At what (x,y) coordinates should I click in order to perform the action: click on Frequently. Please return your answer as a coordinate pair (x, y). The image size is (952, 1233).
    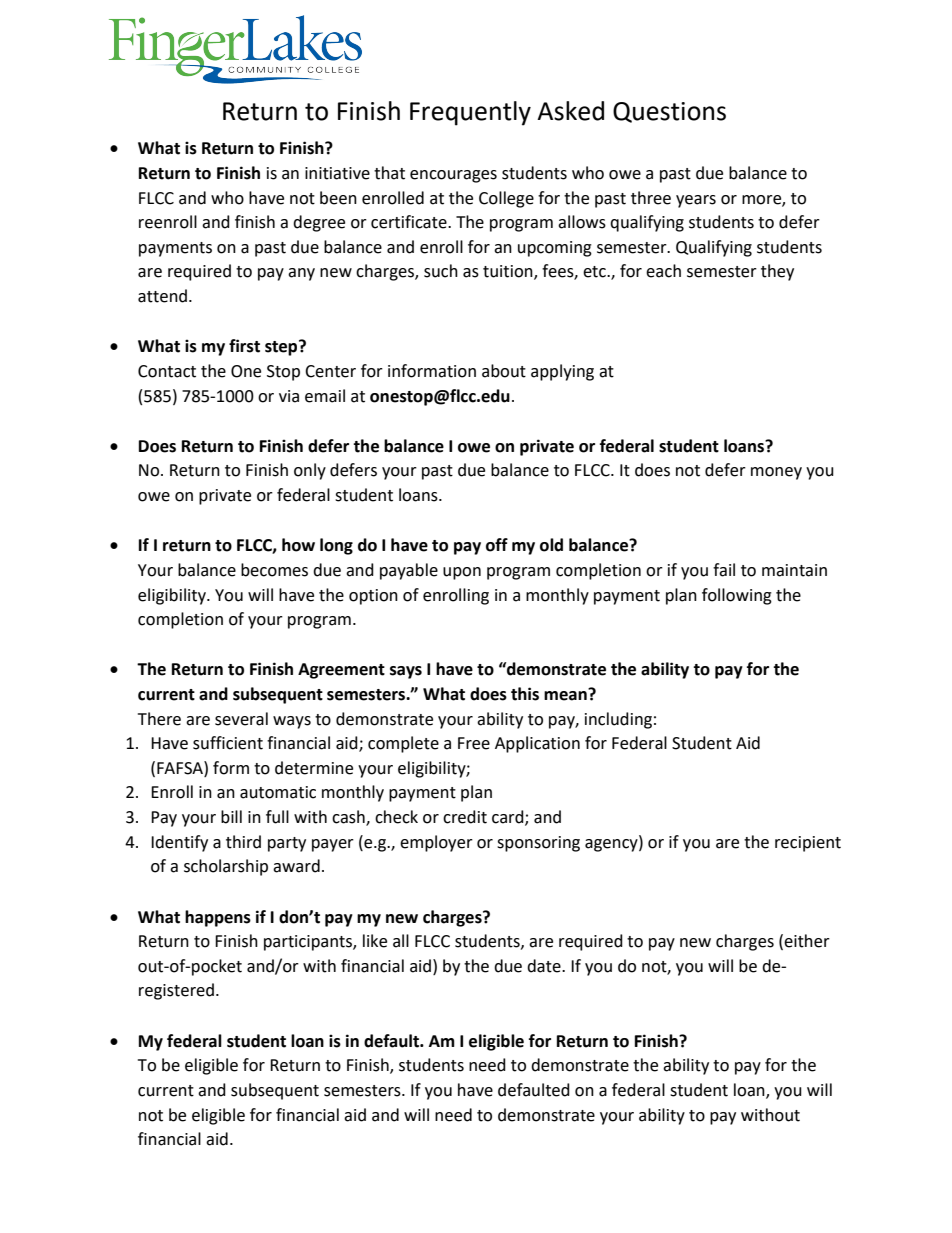
    Looking at the image, I should click on (470, 113).
